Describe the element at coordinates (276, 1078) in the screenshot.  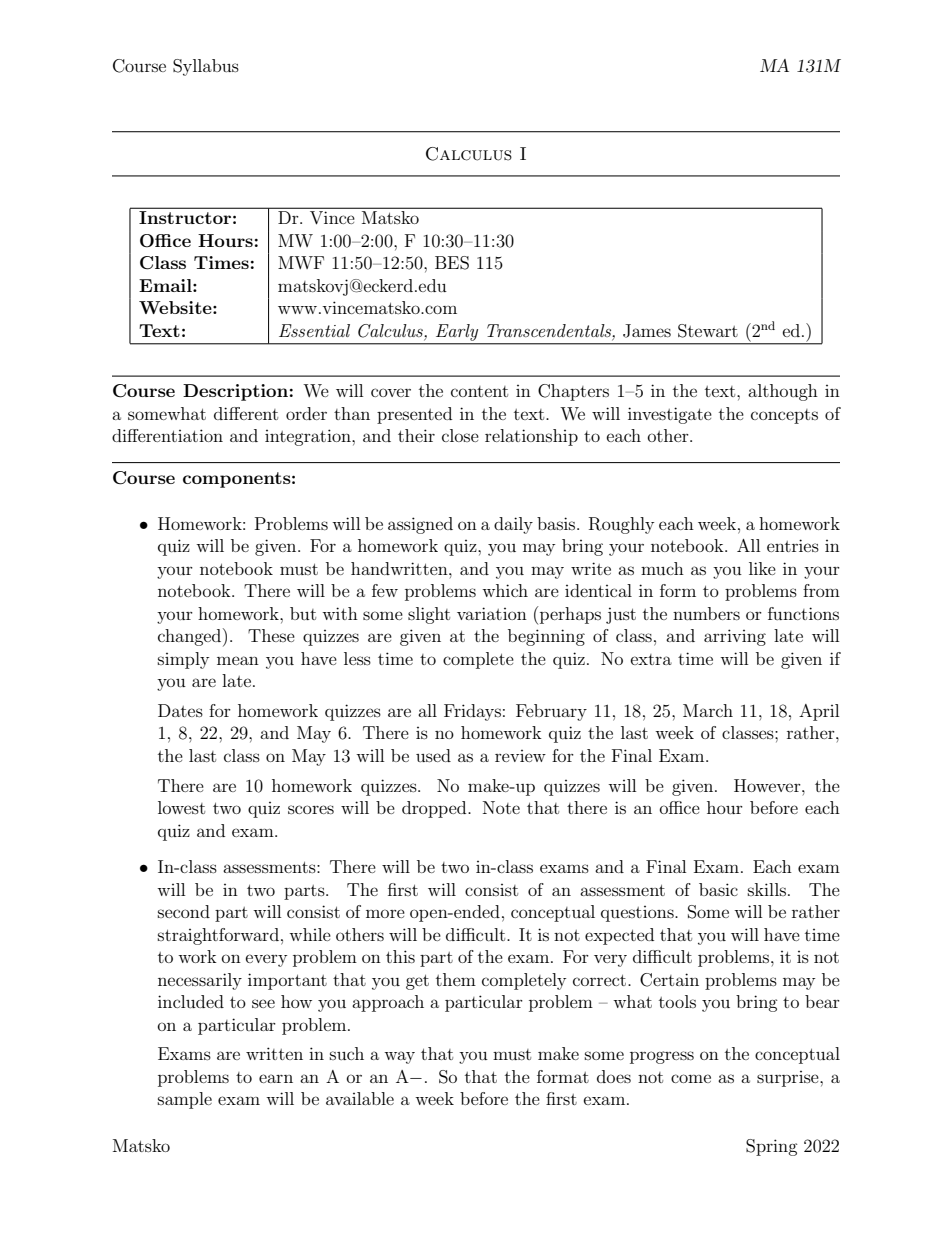
I see `earn` at that location.
